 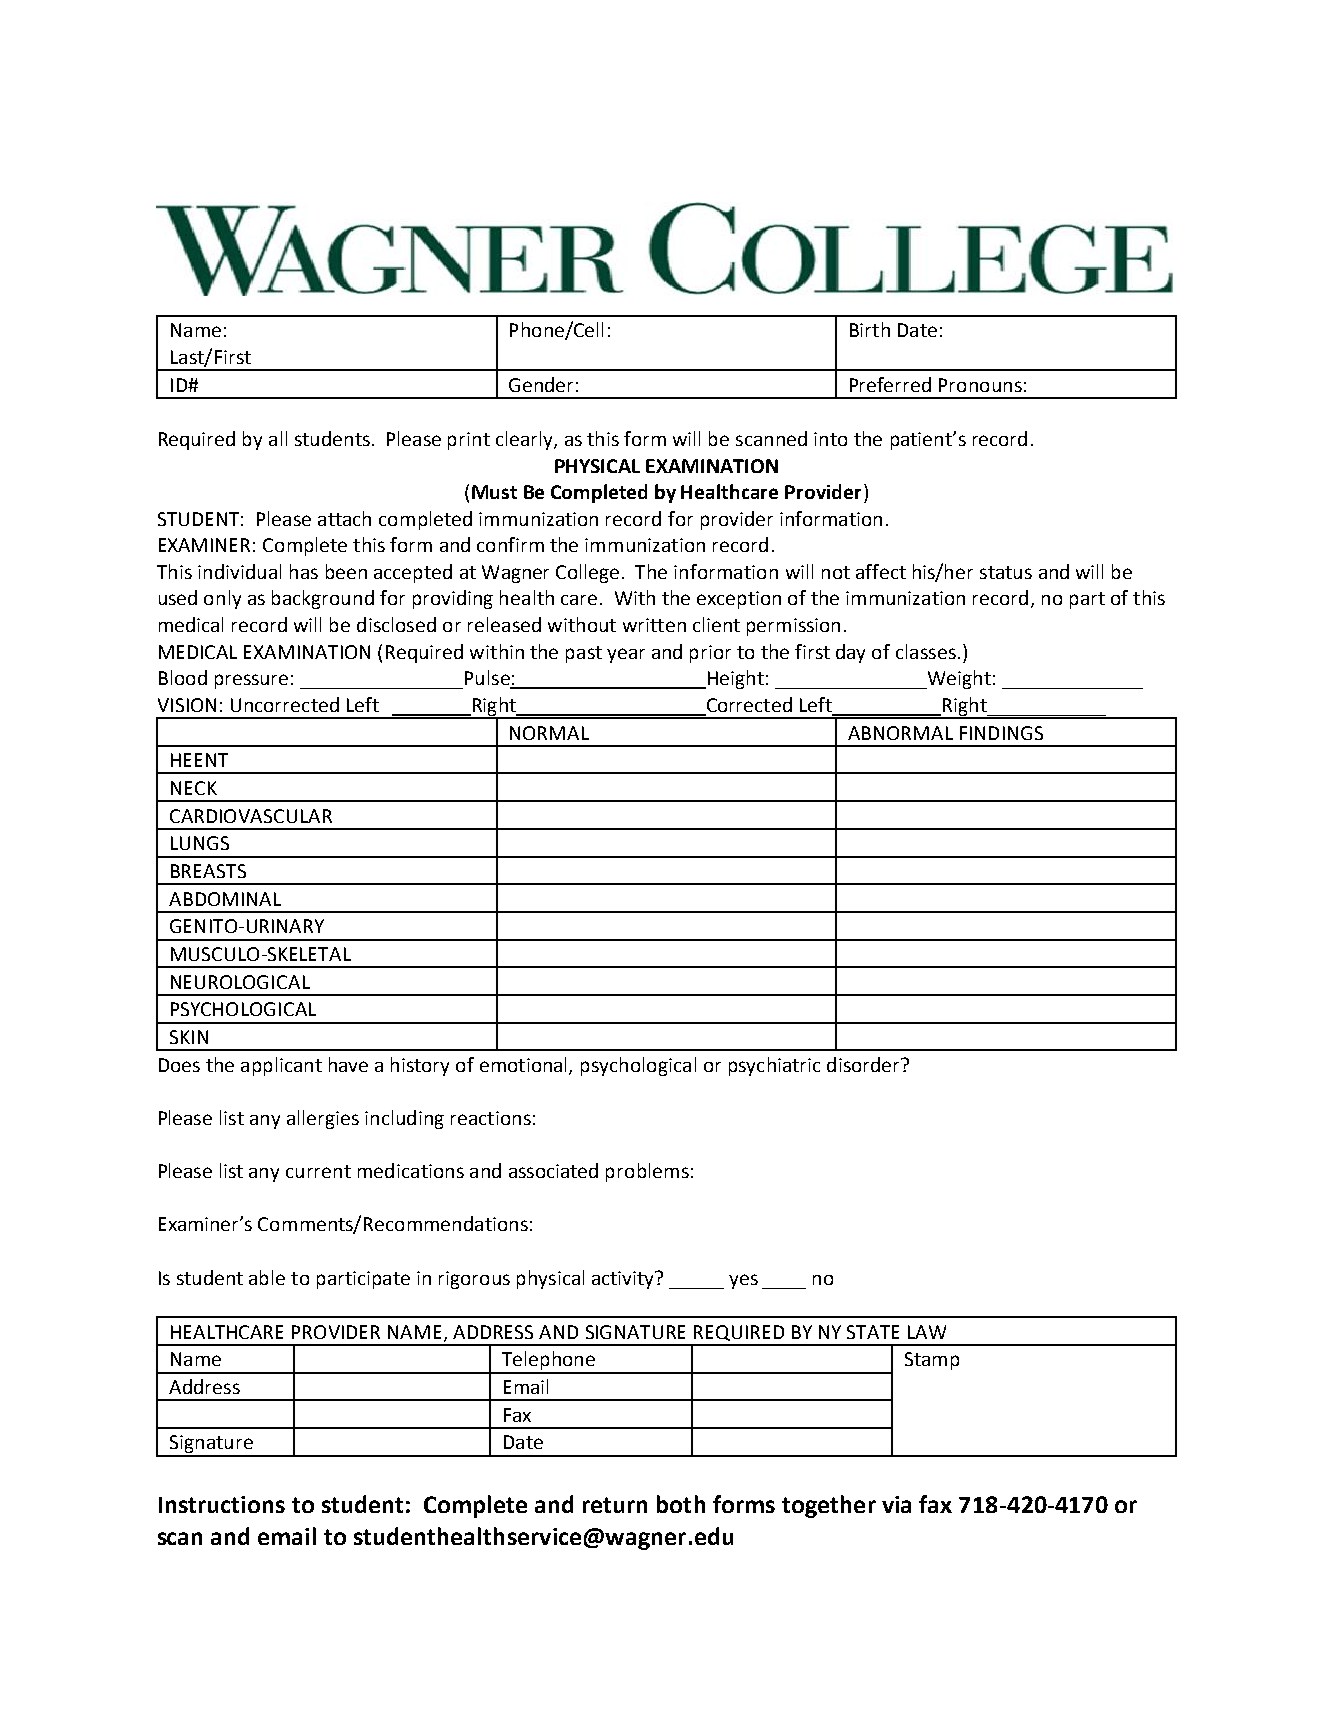 What do you see at coordinates (525, 1065) in the screenshot?
I see `emotional` at bounding box center [525, 1065].
